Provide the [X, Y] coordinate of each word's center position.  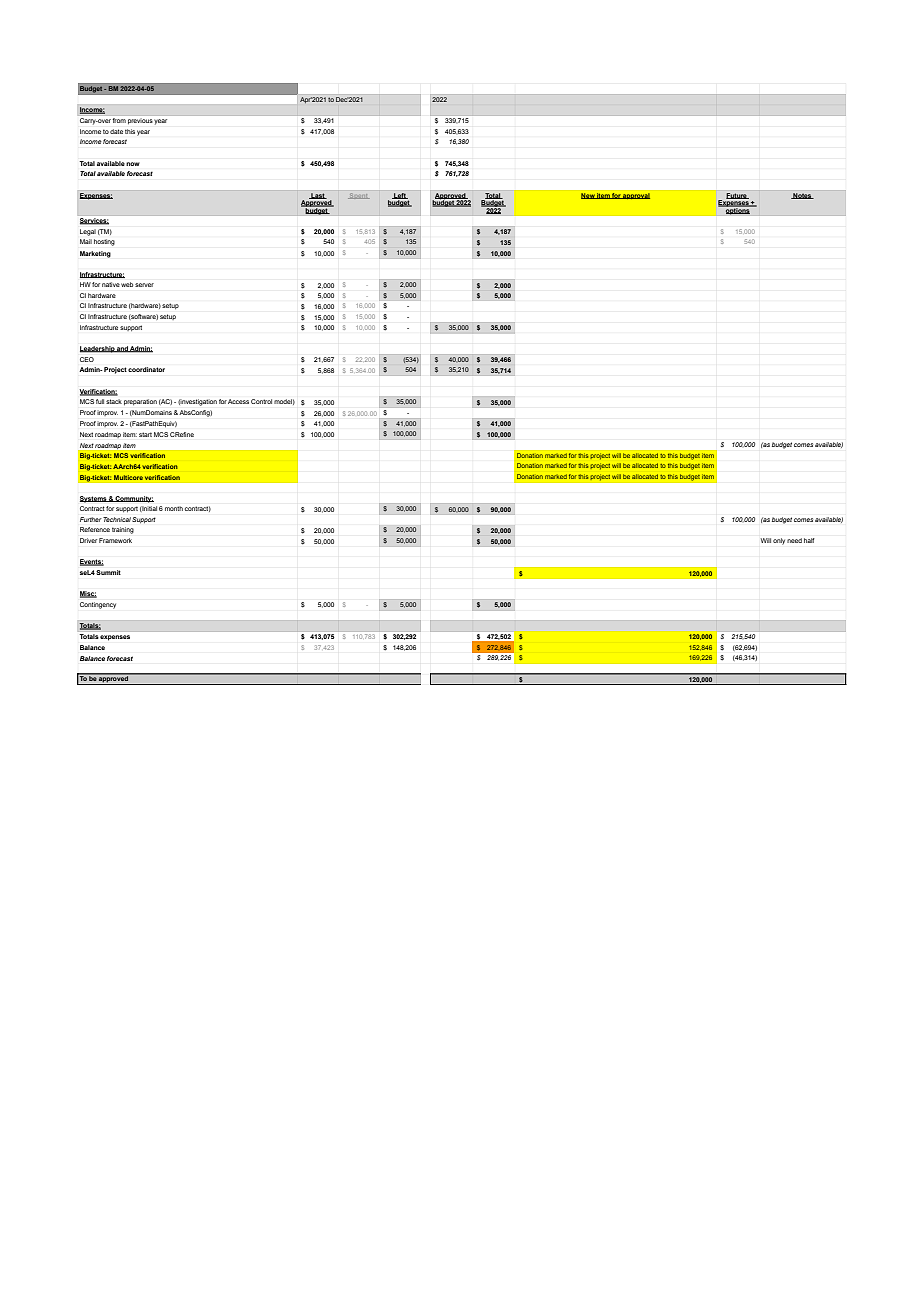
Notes [802, 196]
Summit [108, 572]
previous [140, 121]
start [145, 434]
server [144, 285]
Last [318, 196]
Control [261, 401]
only [779, 541]
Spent [359, 196]
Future [737, 196]
